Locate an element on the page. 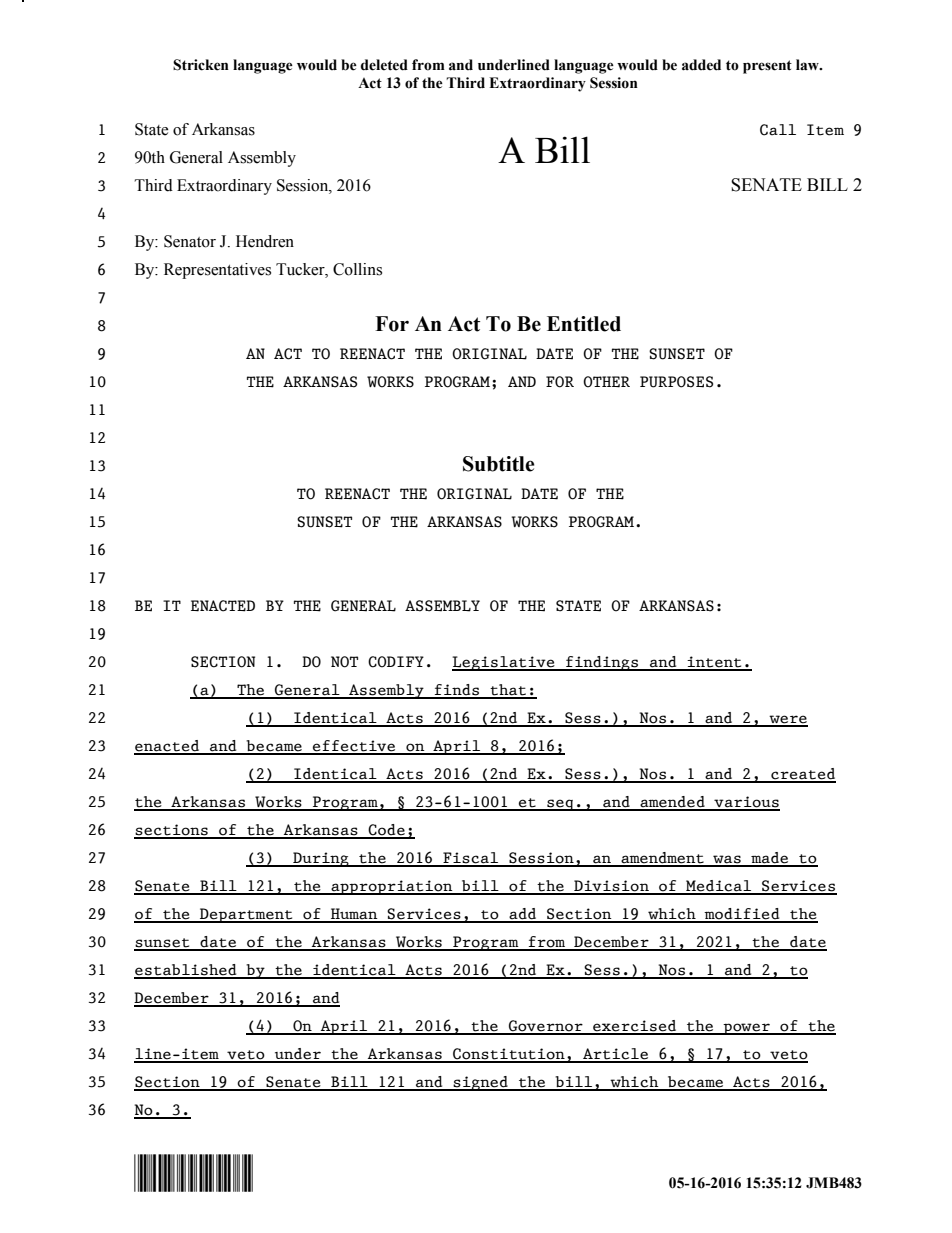 Image resolution: width=952 pixels, height=1233 pixels. Entitled is located at coordinates (584, 324).
